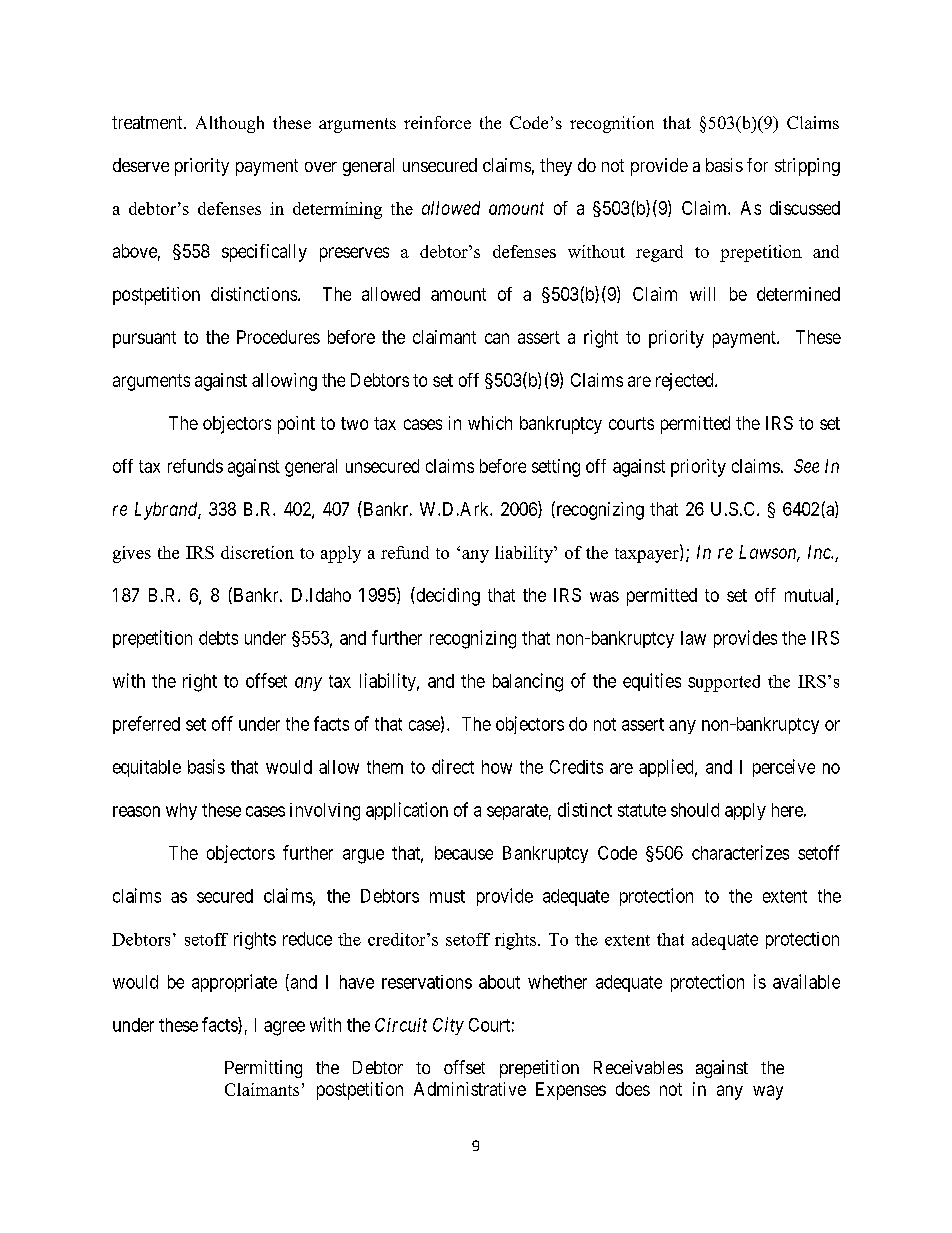 The height and width of the document is (1233, 952). I want to click on can, so click(497, 338).
